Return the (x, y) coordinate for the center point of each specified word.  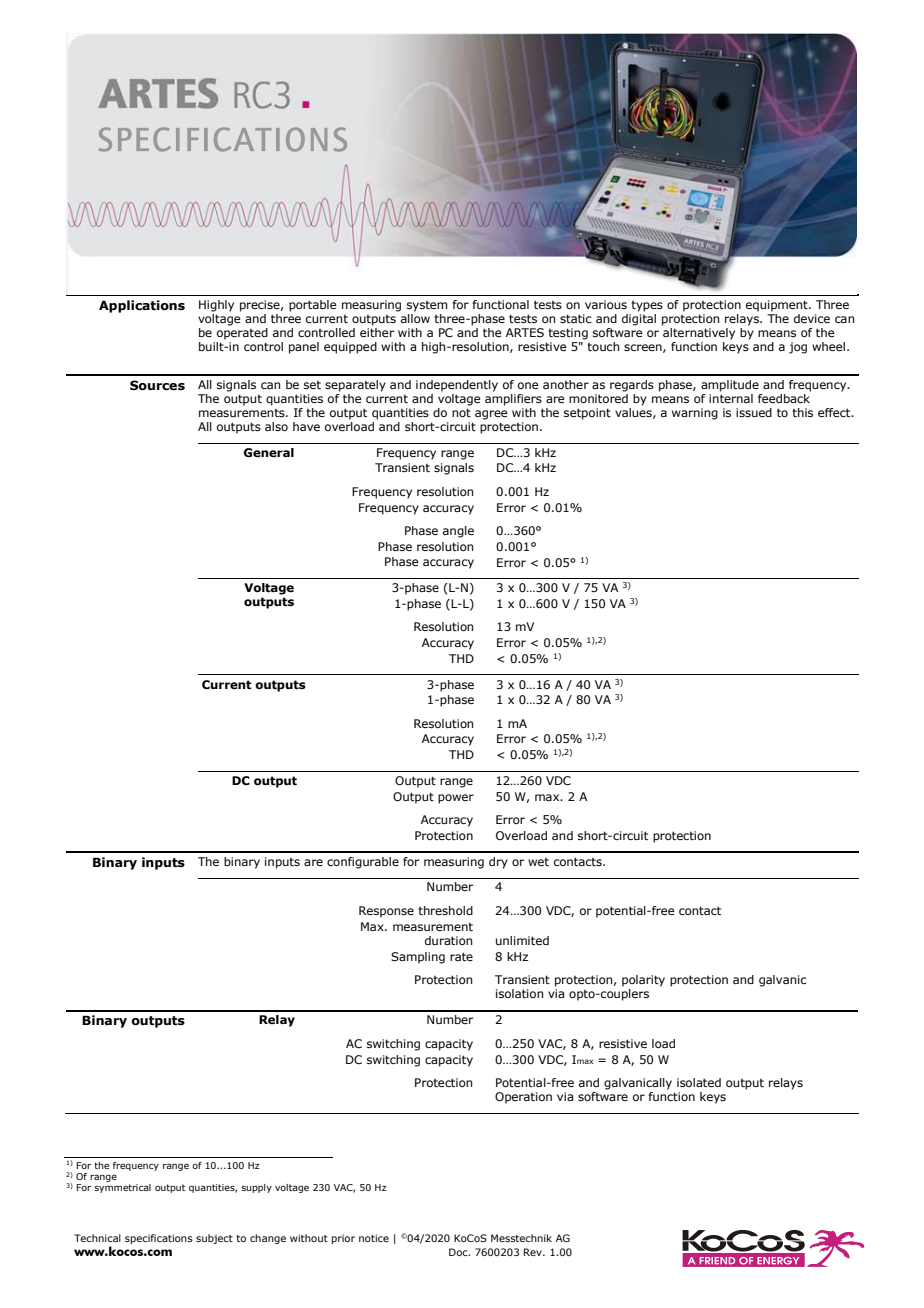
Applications (142, 306)
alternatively (698, 332)
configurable (363, 863)
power (456, 799)
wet (538, 862)
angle (458, 532)
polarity (643, 981)
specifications (159, 1239)
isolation (520, 993)
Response (386, 912)
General (269, 453)
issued (754, 412)
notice (374, 1238)
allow (415, 317)
